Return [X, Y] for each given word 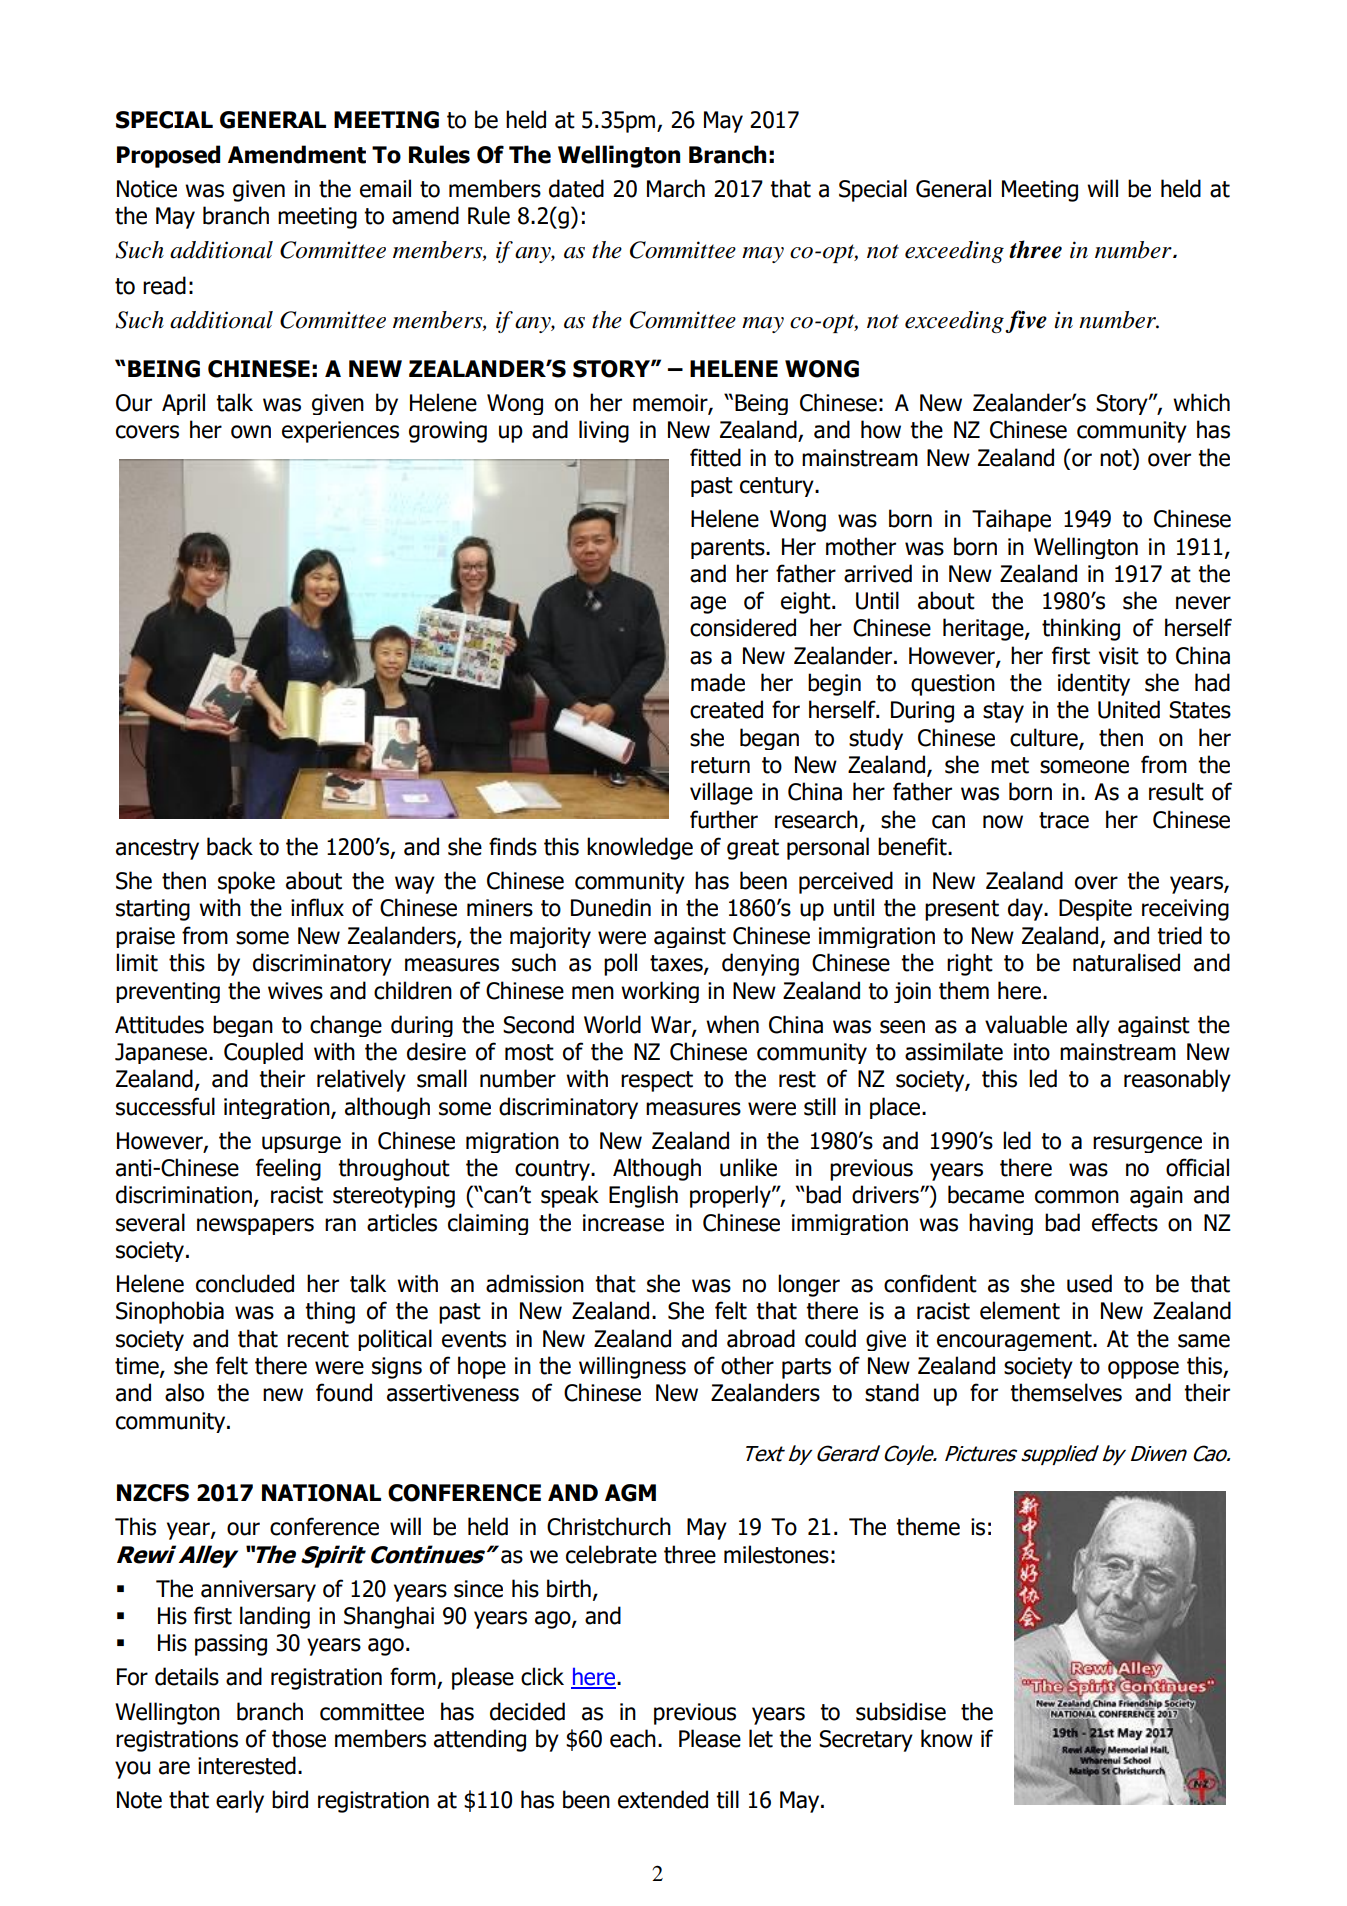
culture [1045, 738]
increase [623, 1223]
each [633, 1738]
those [299, 1738]
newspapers [255, 1226]
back [230, 846]
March [676, 188]
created [726, 709]
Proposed [168, 156]
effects [1125, 1222]
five [1026, 321]
